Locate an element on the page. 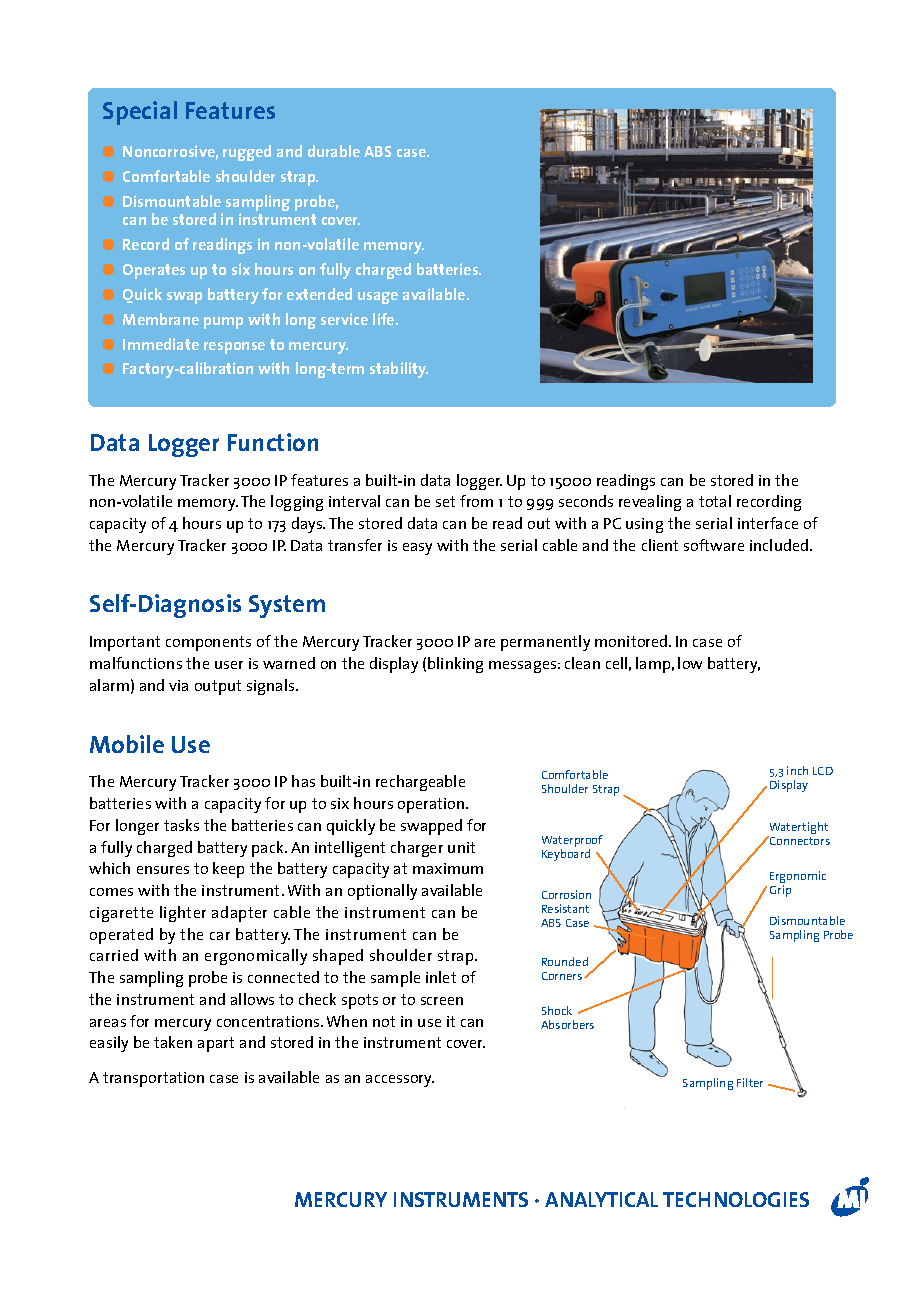 This image has width=924, height=1308. rugged is located at coordinates (247, 153).
